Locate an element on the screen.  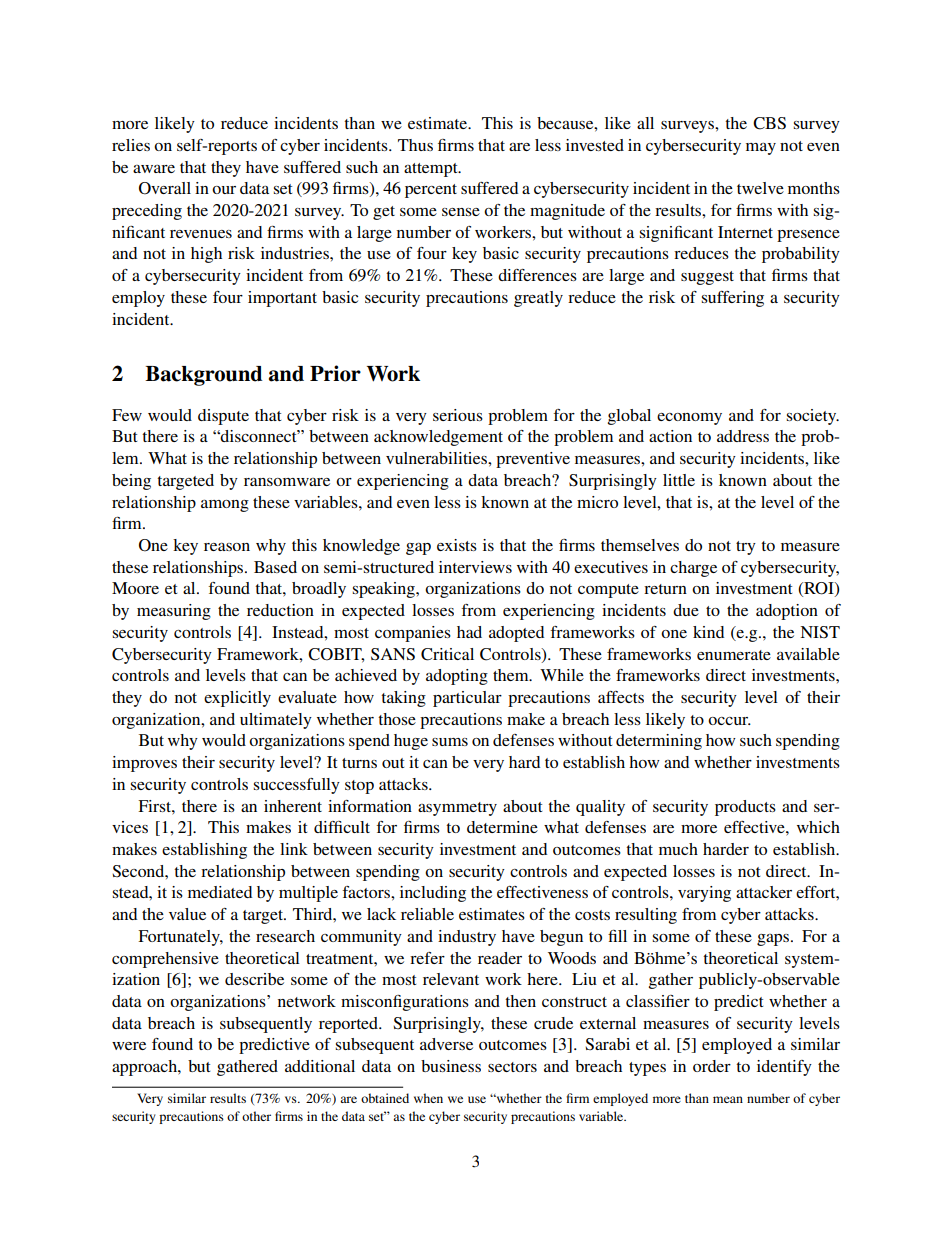
vulnerabilities is located at coordinates (437, 458).
